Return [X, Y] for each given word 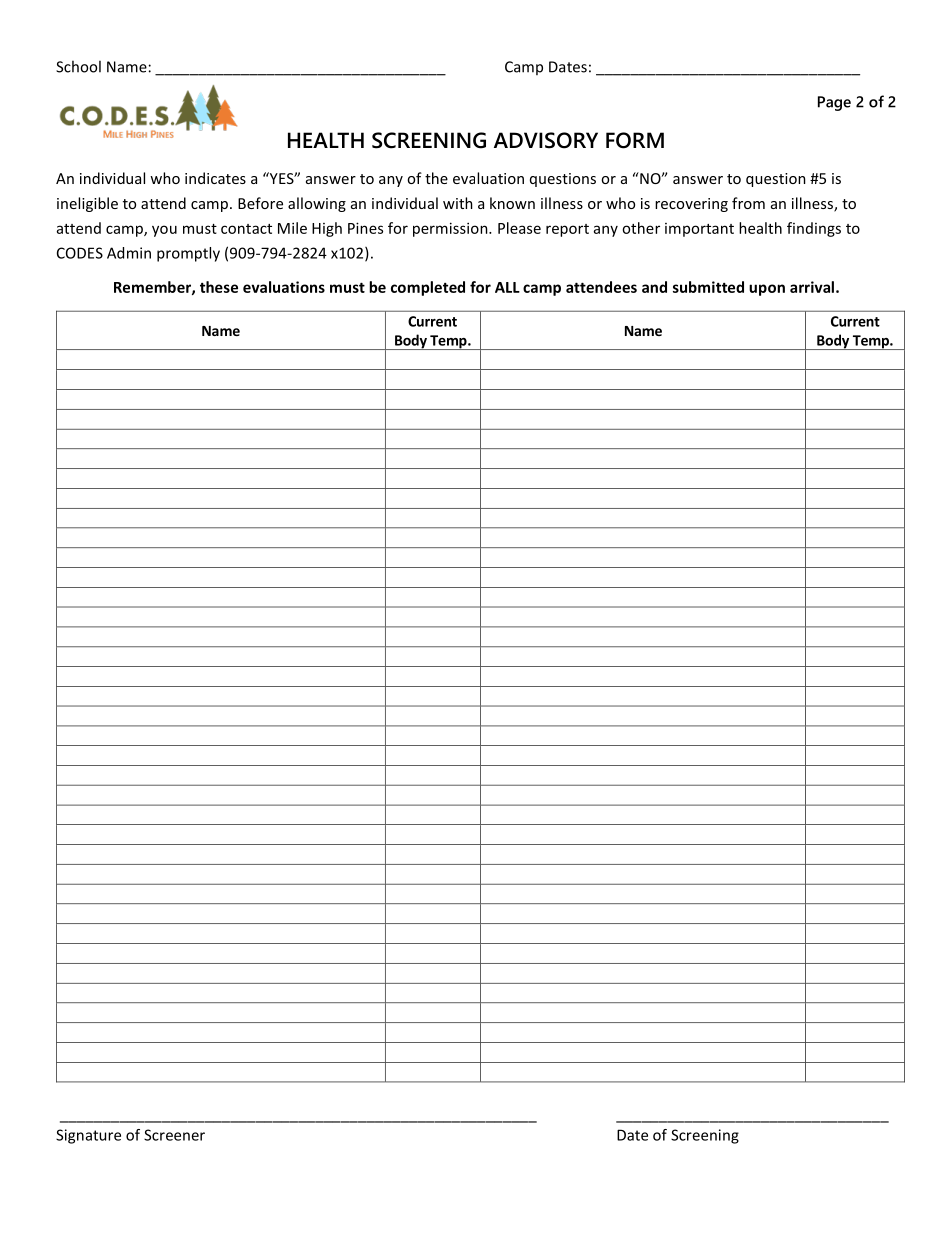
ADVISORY [546, 140]
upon [767, 290]
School [78, 66]
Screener [174, 1135]
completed [428, 288]
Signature [88, 1136]
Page [834, 103]
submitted [708, 287]
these [219, 287]
